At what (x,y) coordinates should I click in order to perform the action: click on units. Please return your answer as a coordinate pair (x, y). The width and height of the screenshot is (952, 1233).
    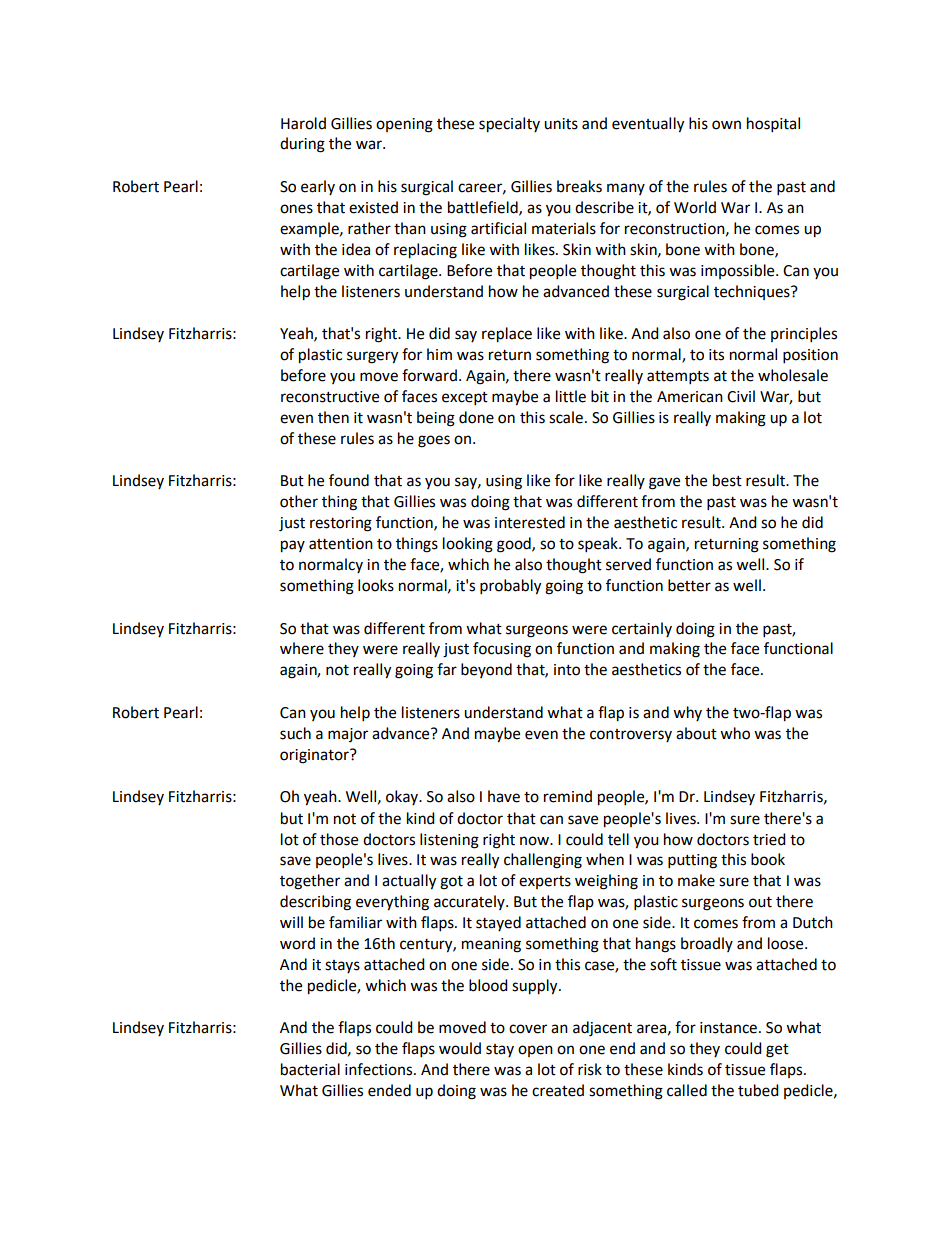
    Looking at the image, I should click on (561, 124).
